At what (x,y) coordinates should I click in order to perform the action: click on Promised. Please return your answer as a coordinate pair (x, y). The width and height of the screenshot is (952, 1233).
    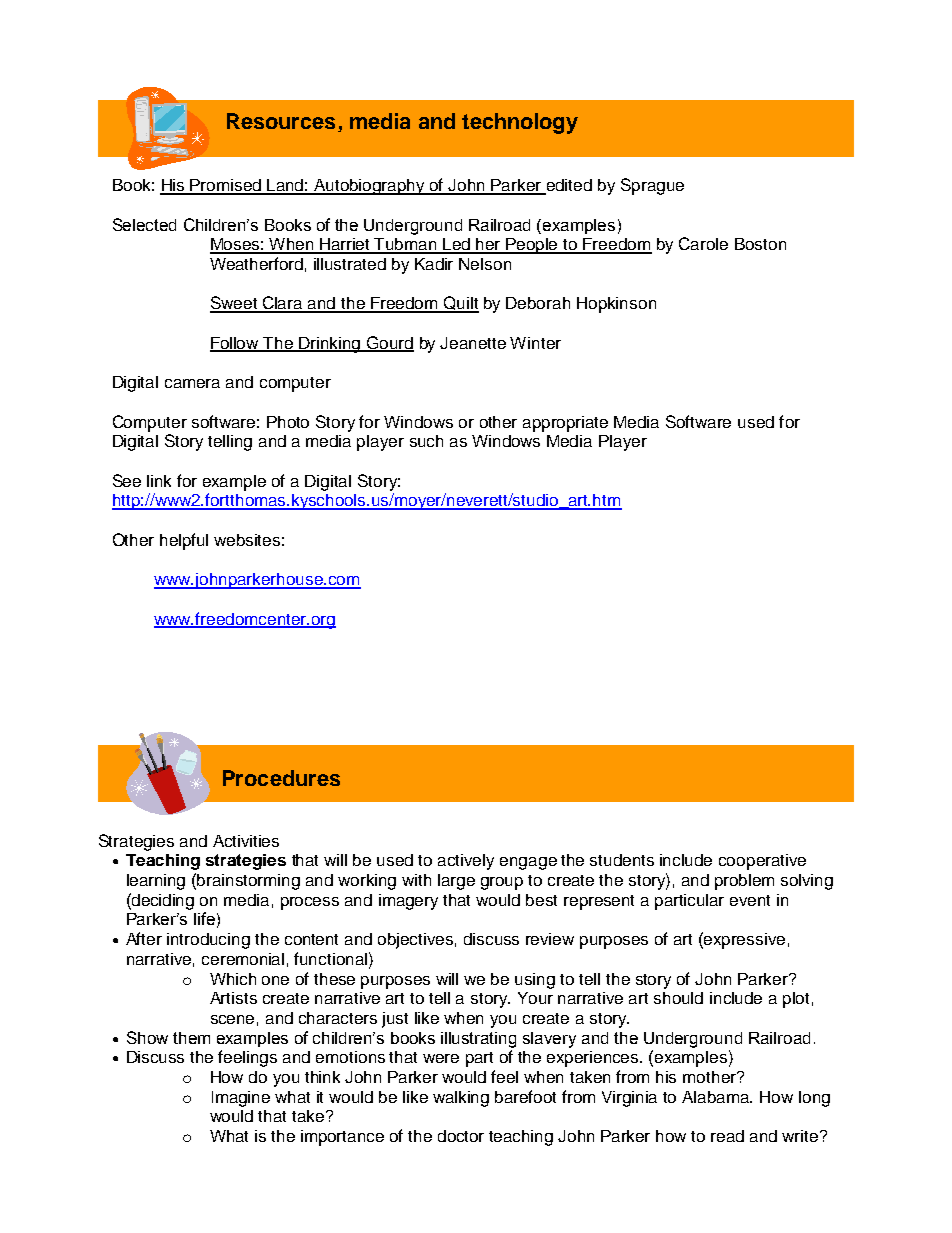
    Looking at the image, I should click on (226, 186).
